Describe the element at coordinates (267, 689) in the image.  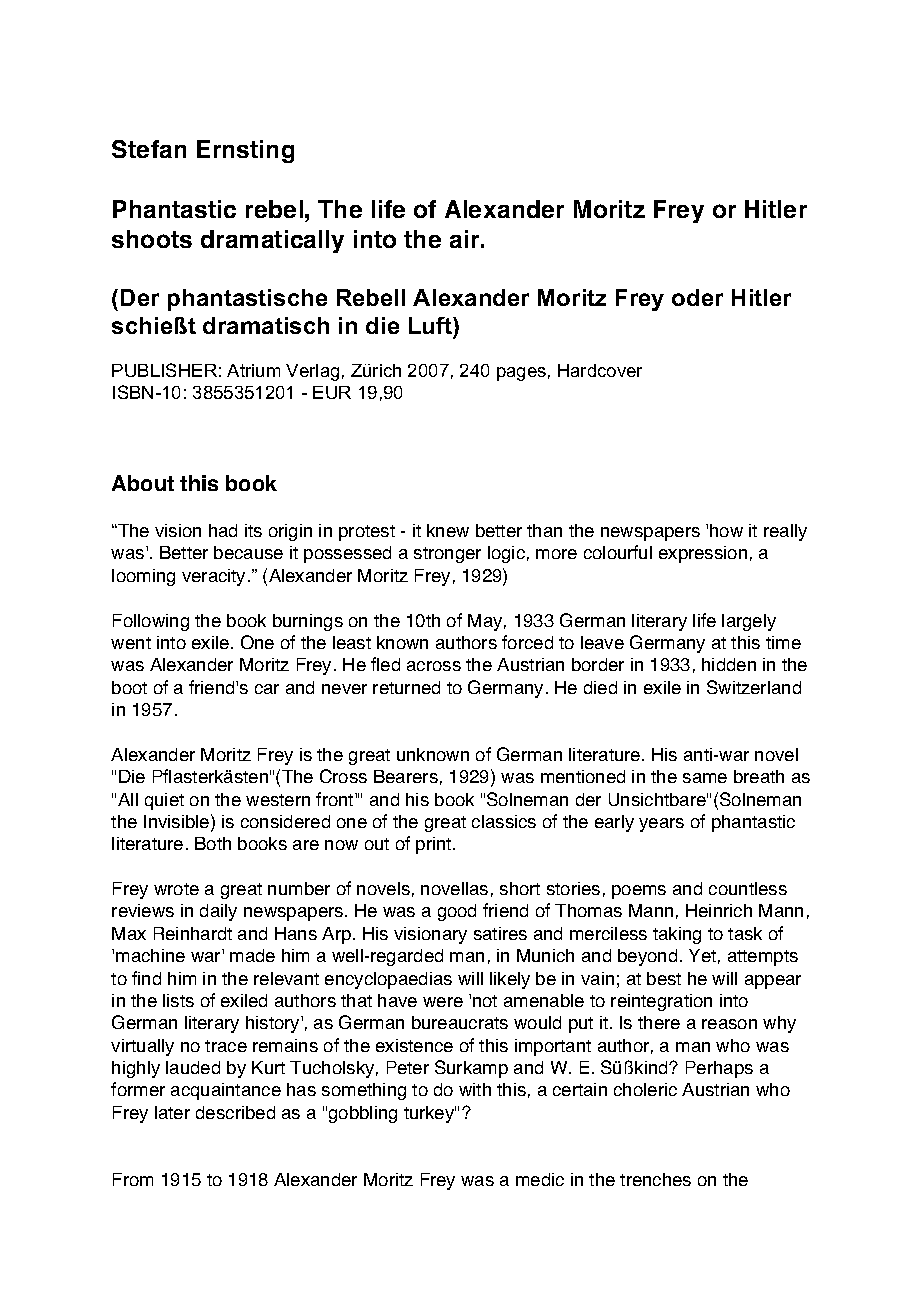
I see `car` at that location.
